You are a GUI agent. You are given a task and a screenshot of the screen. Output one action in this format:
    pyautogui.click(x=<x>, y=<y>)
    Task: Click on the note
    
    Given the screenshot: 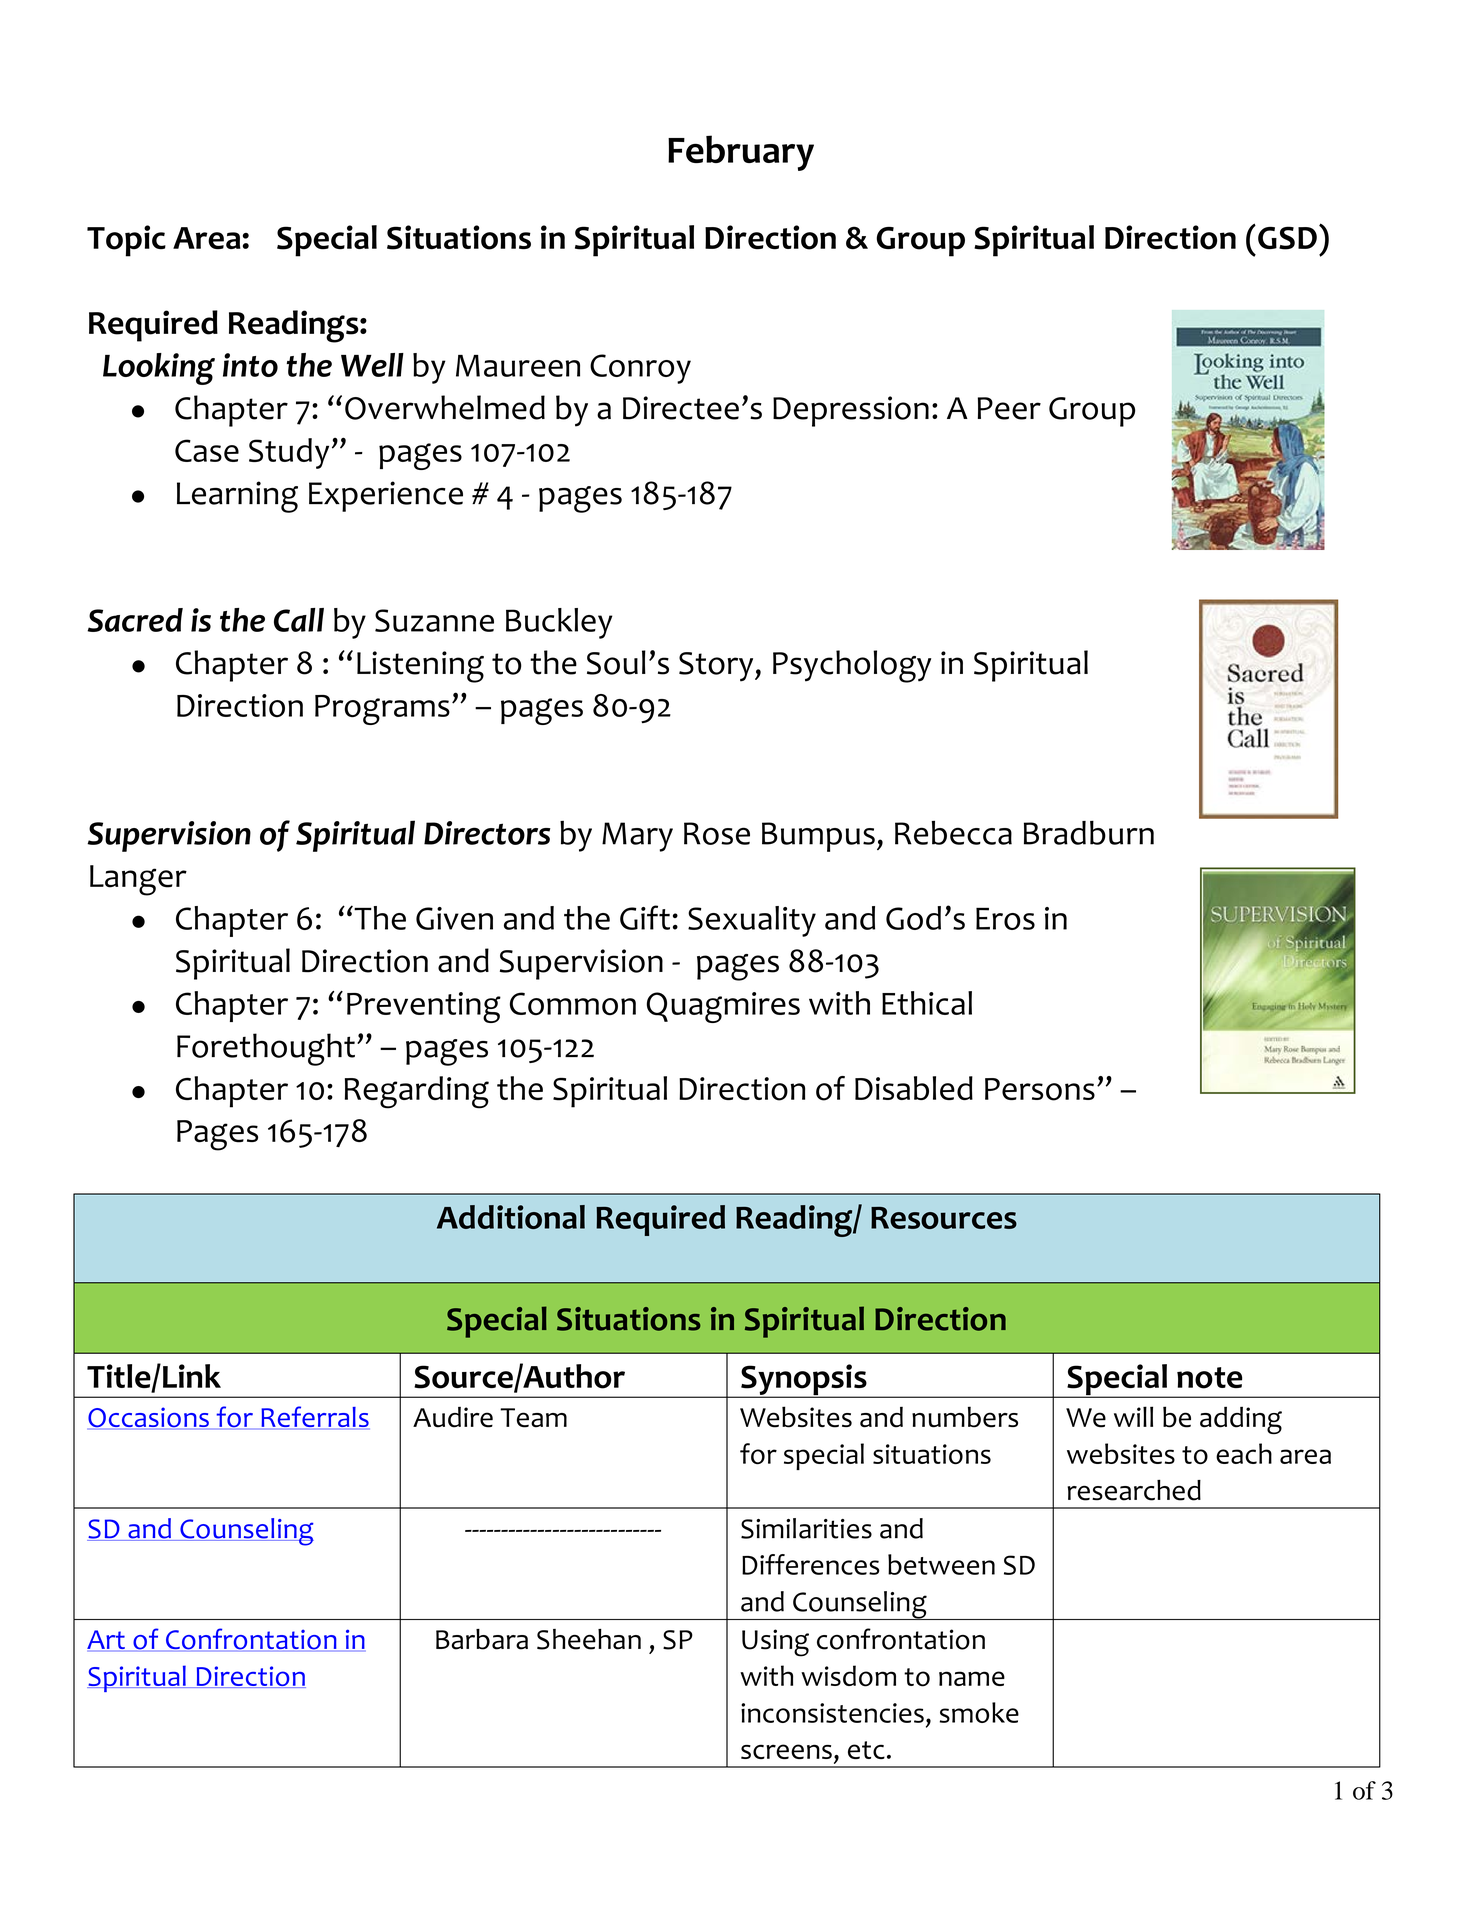 What is the action you would take?
    pyautogui.click(x=1209, y=1378)
